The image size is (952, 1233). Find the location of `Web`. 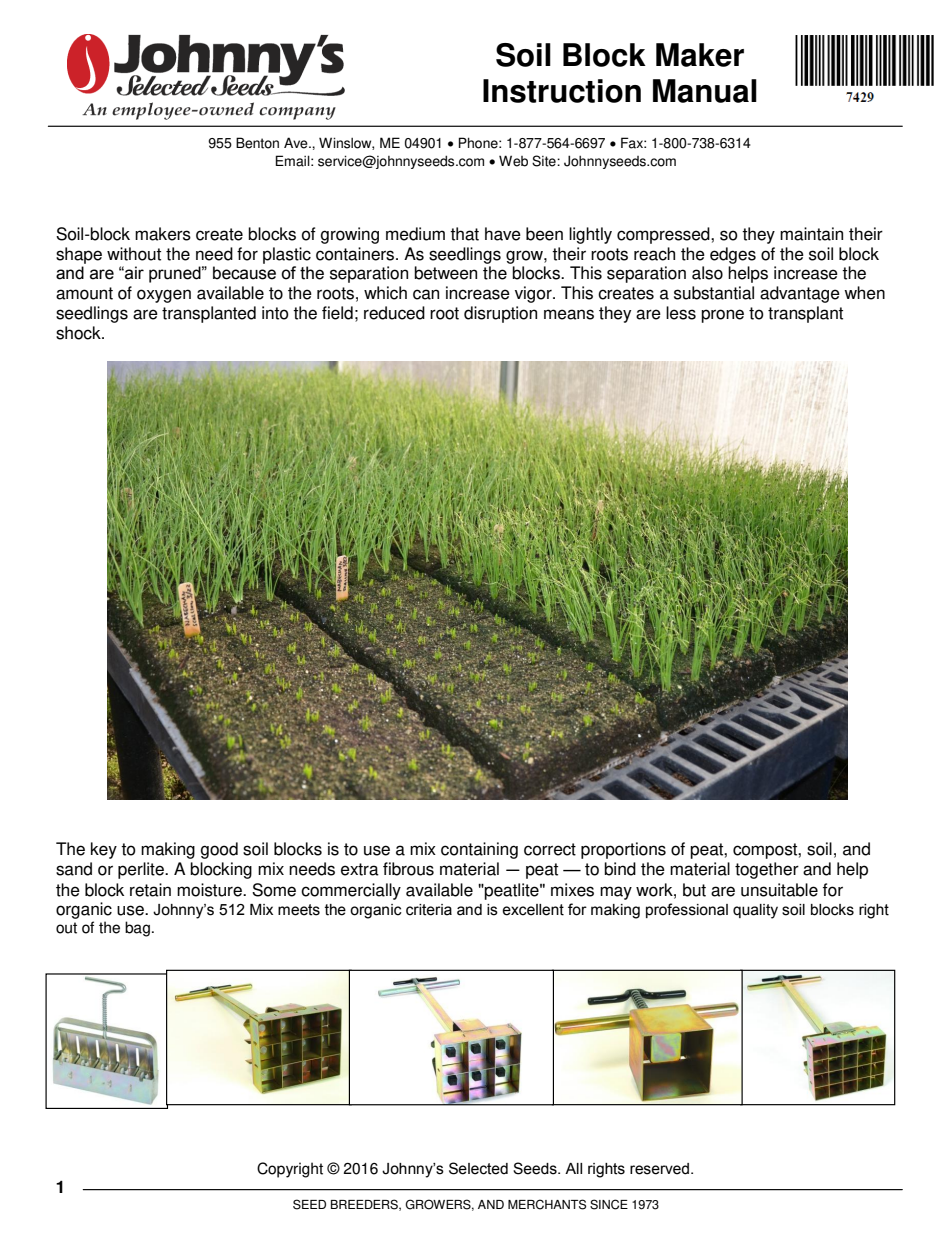

Web is located at coordinates (513, 161).
